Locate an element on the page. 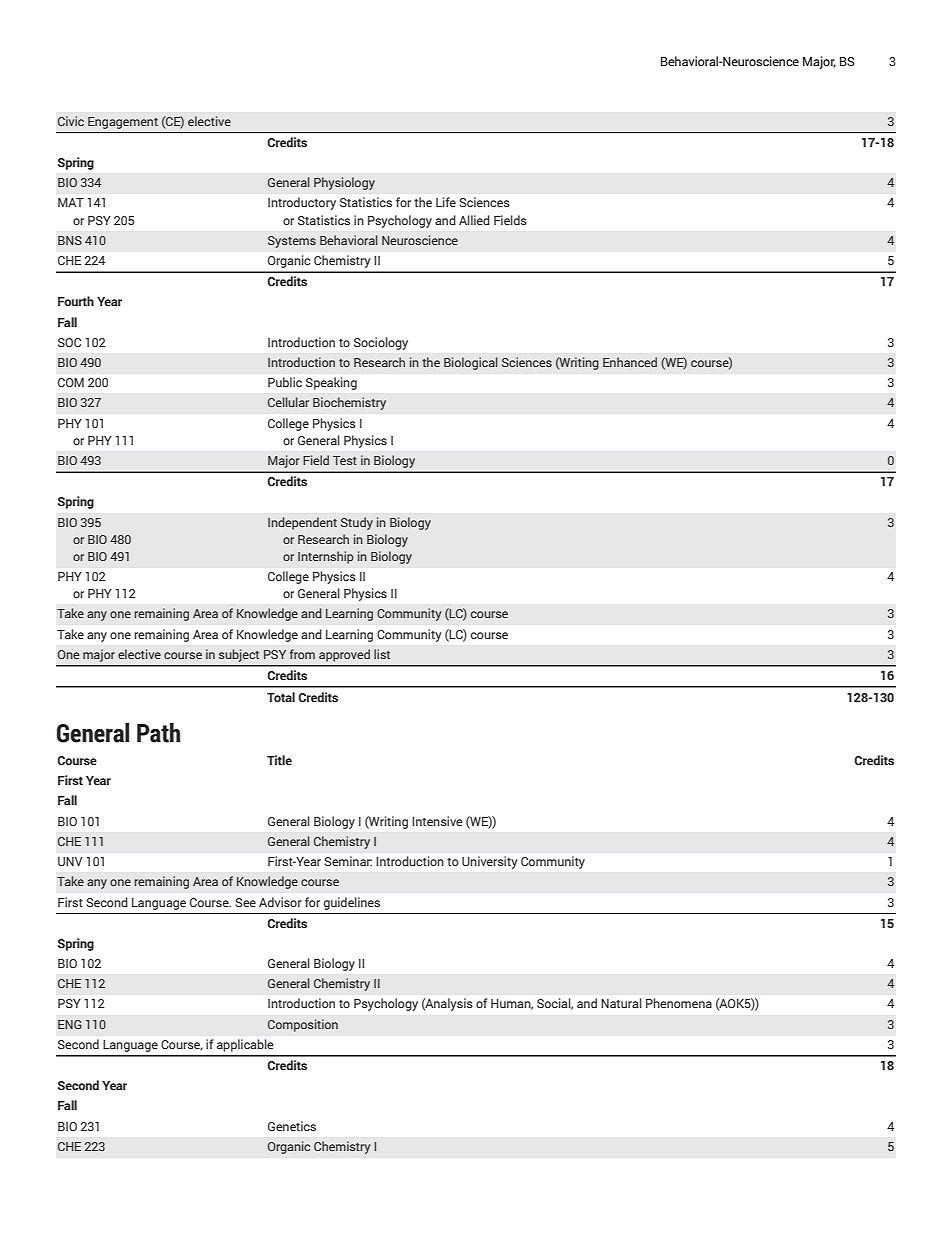 This image has width=952, height=1233. Engagement is located at coordinates (123, 123).
